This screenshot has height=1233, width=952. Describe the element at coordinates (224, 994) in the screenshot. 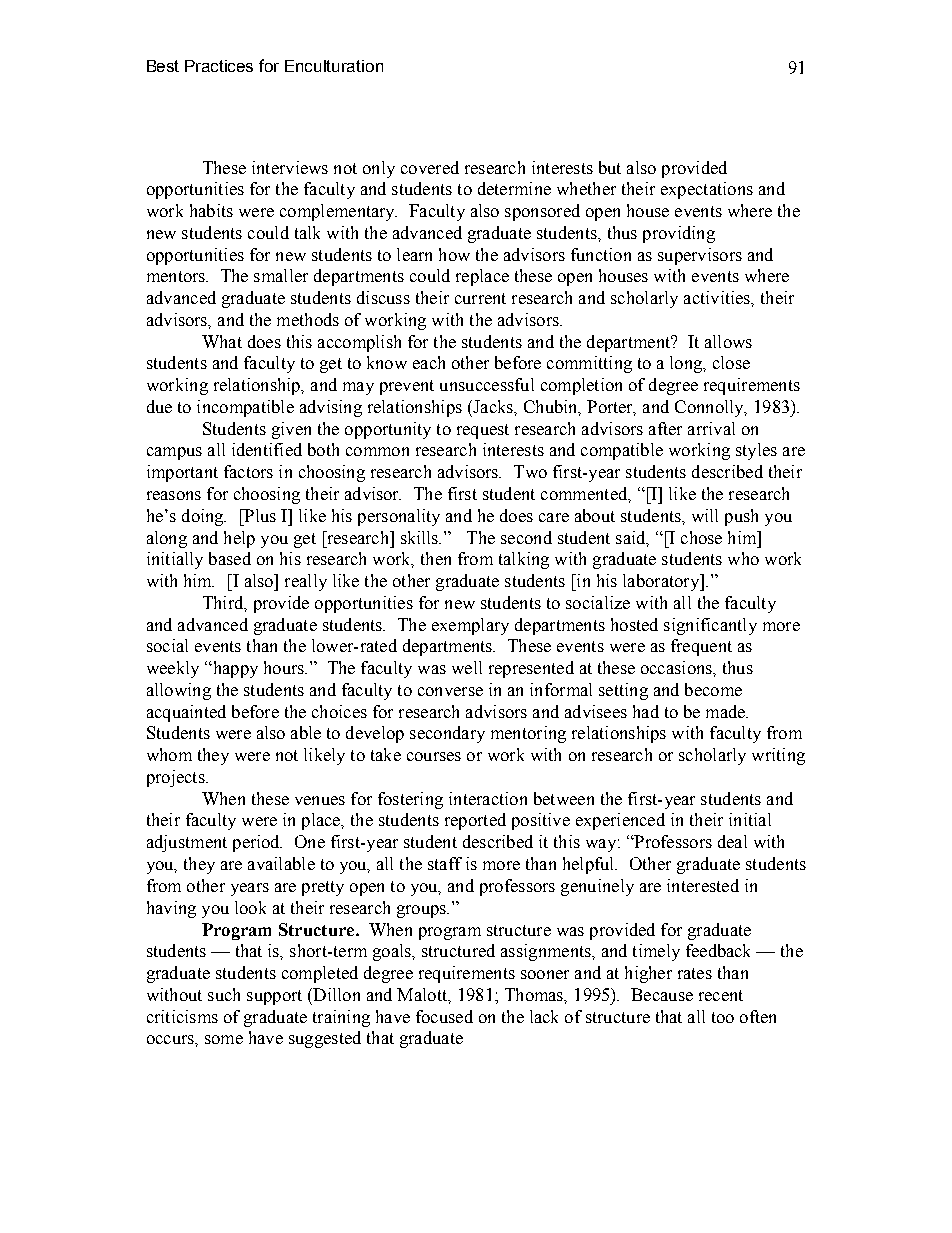

I see `such` at that location.
